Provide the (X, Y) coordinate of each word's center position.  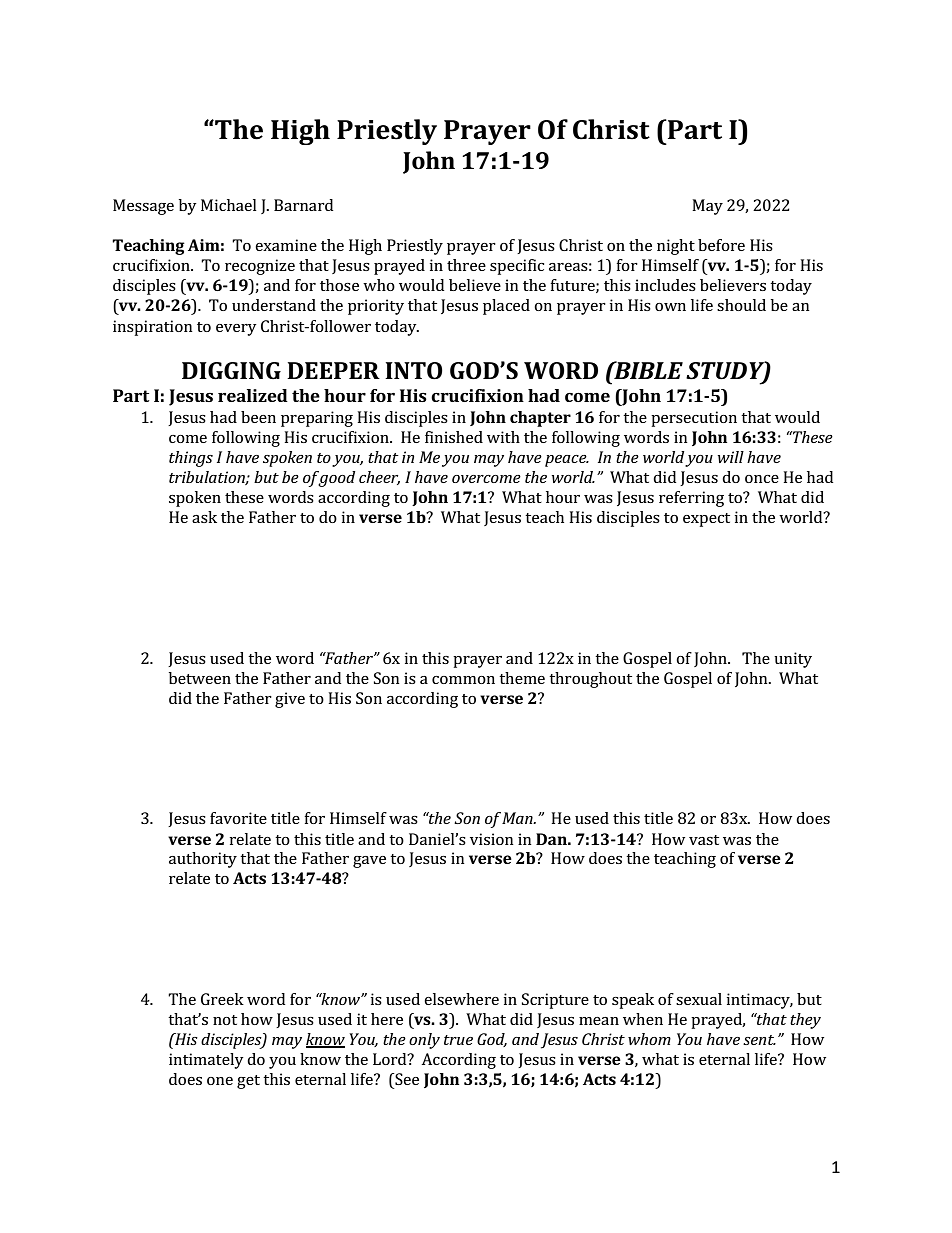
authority (203, 860)
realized (253, 395)
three (466, 265)
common (463, 680)
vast (704, 840)
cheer (379, 478)
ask (204, 517)
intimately (206, 1061)
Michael (229, 205)
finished (454, 437)
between (200, 678)
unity (793, 660)
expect (706, 520)
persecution (694, 419)
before (721, 245)
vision (492, 839)
